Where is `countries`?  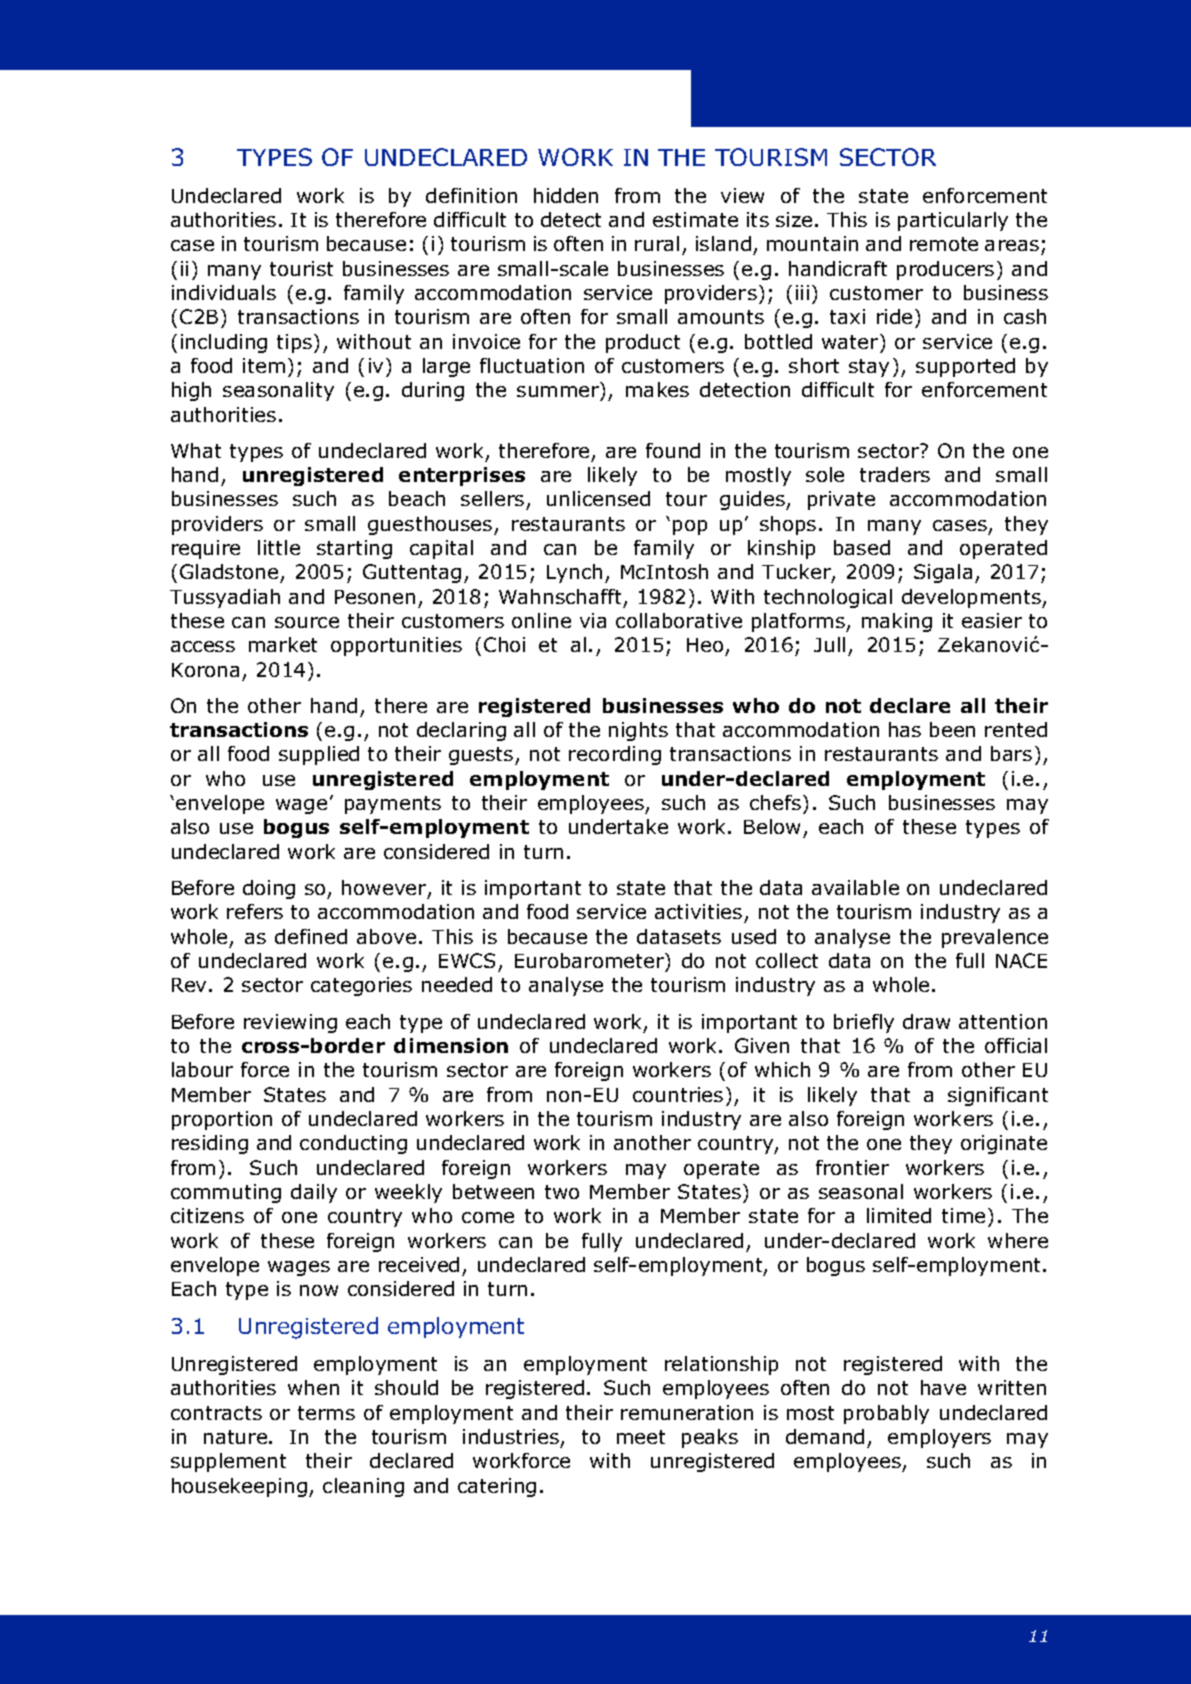
countries is located at coordinates (678, 1094).
